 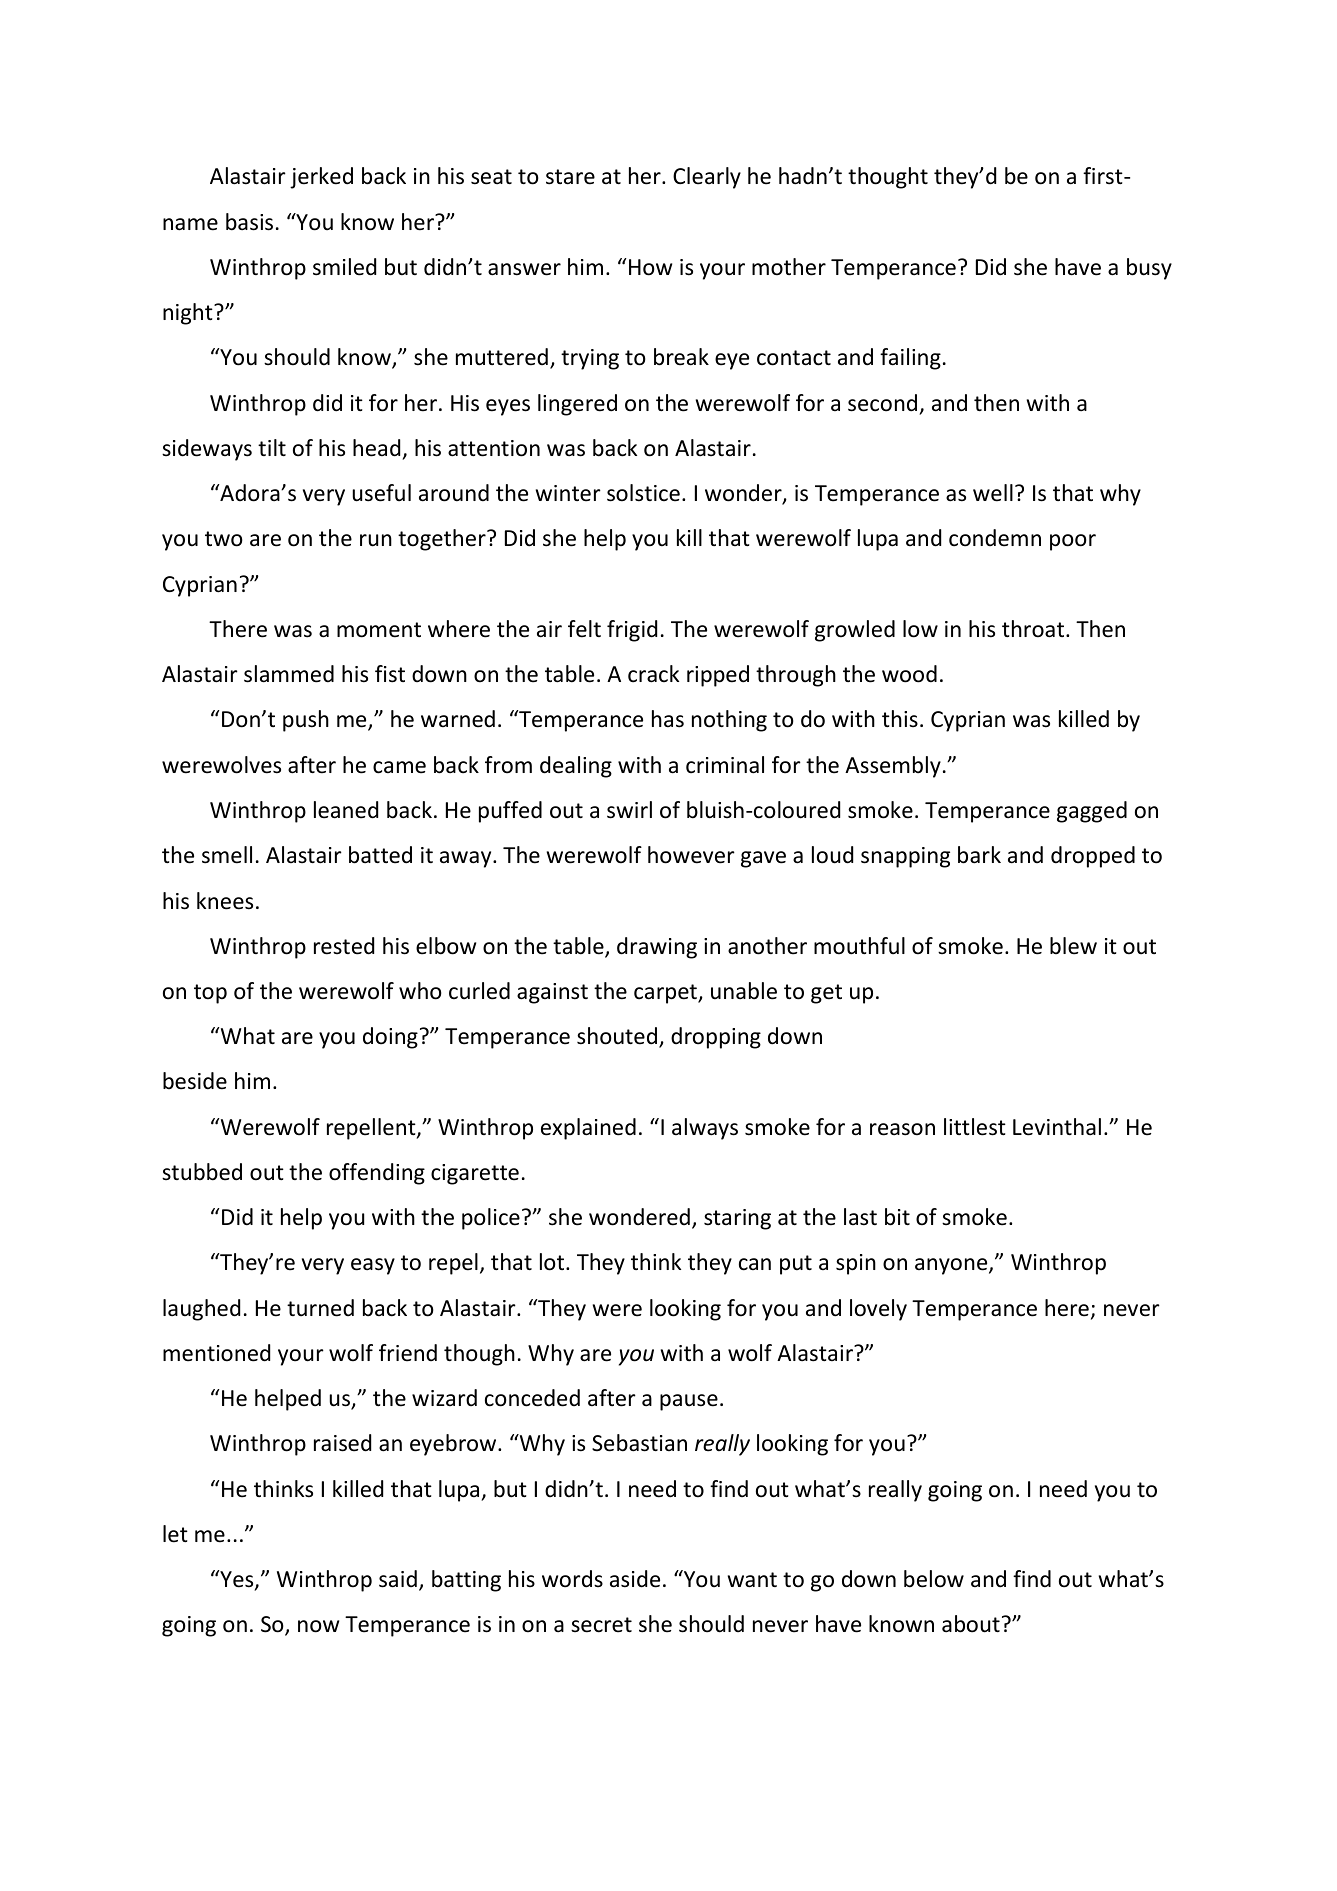 What do you see at coordinates (1034, 629) in the page?
I see `throat` at bounding box center [1034, 629].
